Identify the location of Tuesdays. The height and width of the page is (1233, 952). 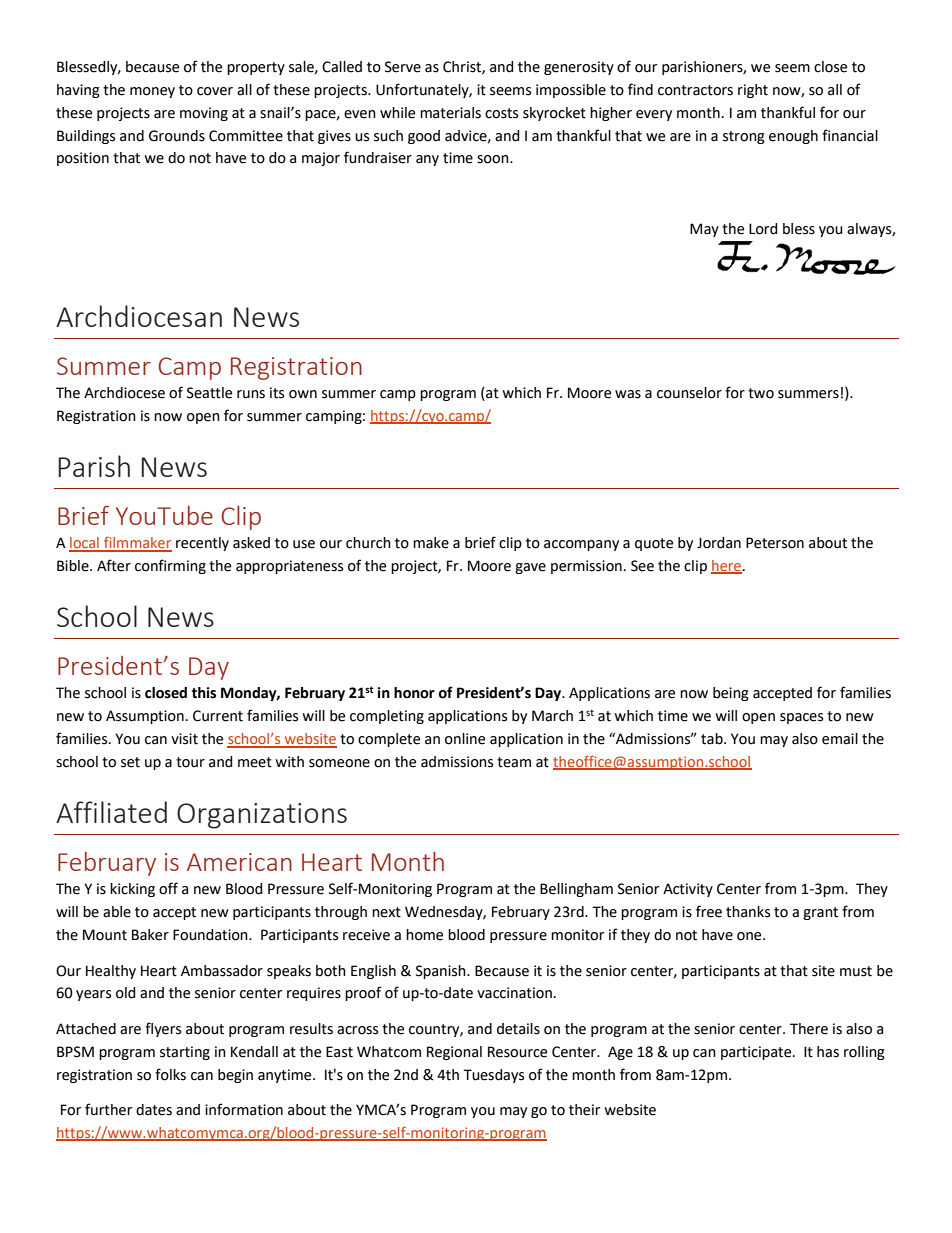
(493, 1076).
